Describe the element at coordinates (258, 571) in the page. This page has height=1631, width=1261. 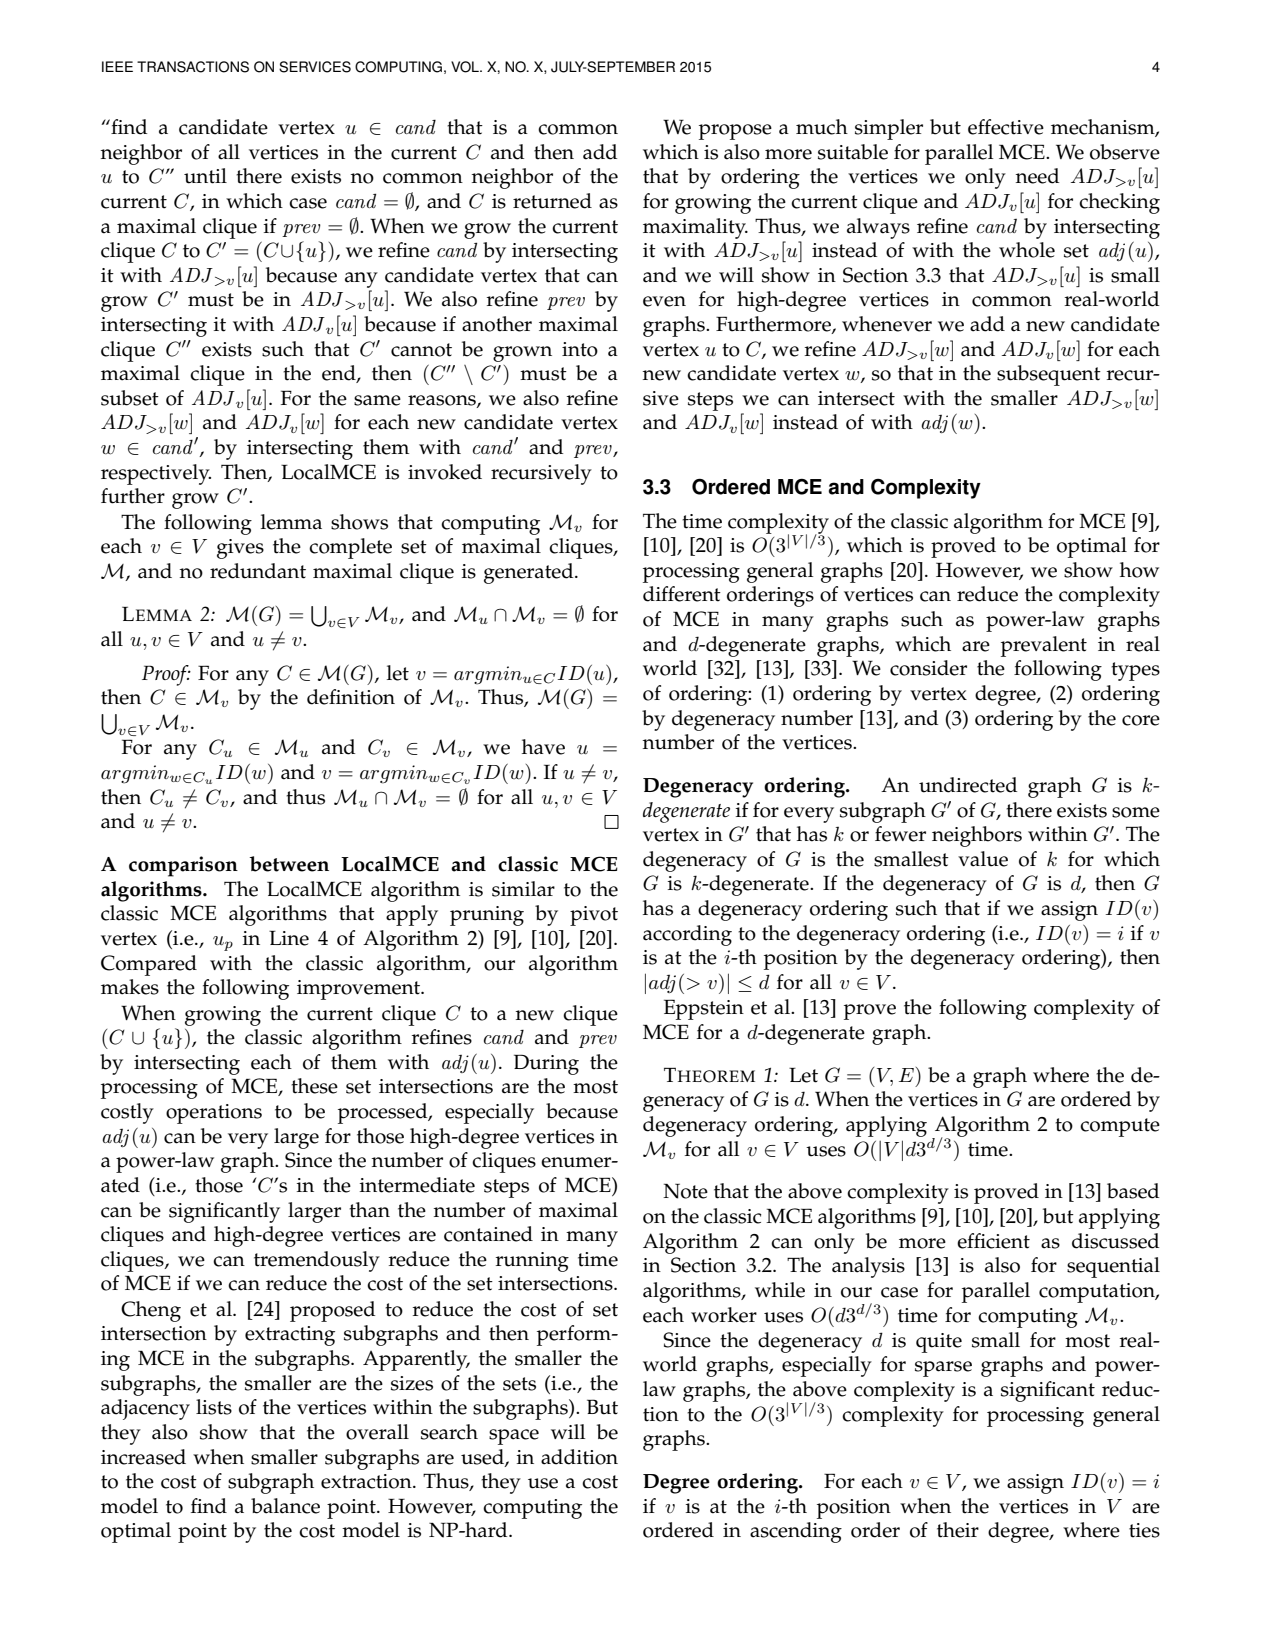
I see `redundant` at that location.
